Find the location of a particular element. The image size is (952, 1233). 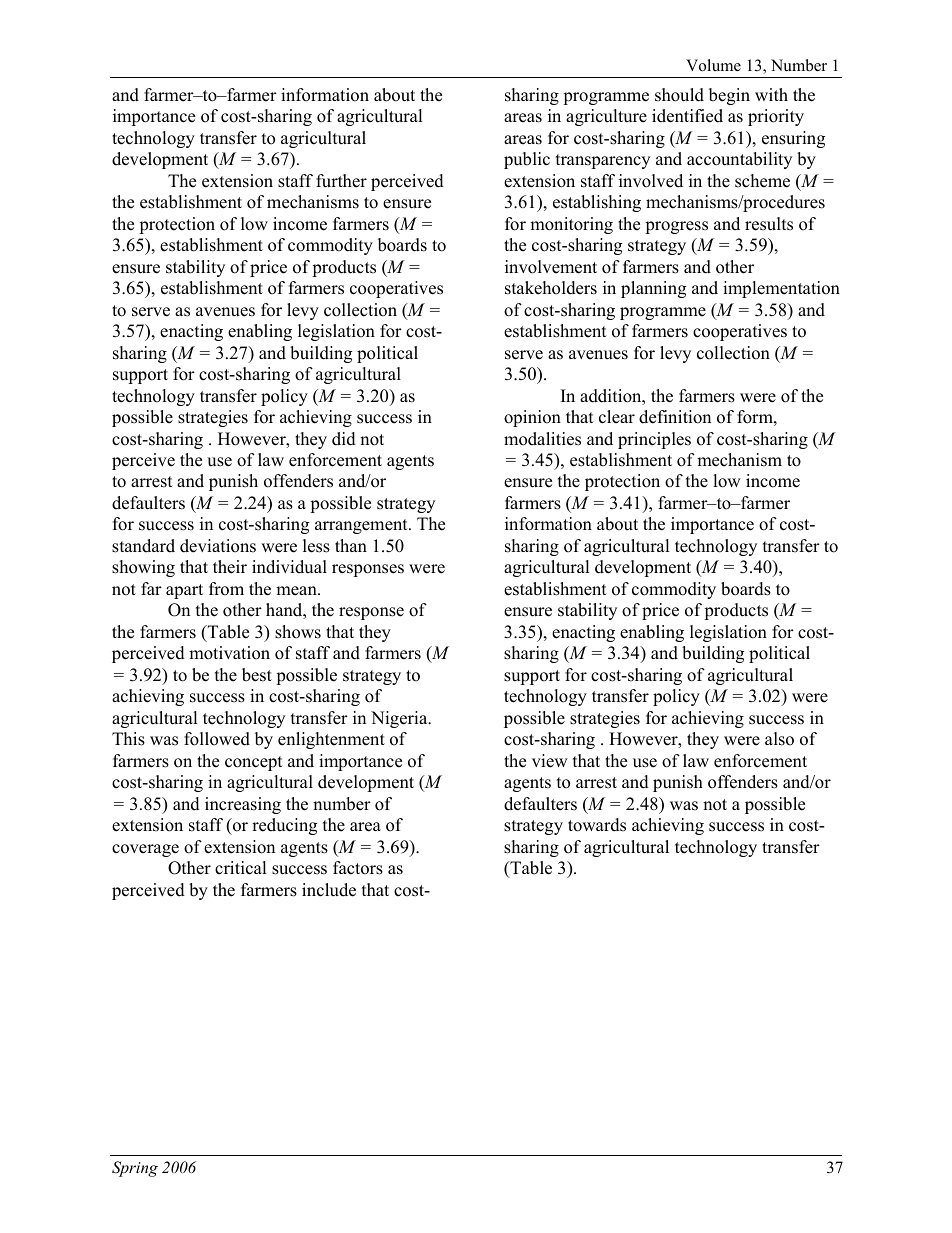

Spring is located at coordinates (135, 1169).
